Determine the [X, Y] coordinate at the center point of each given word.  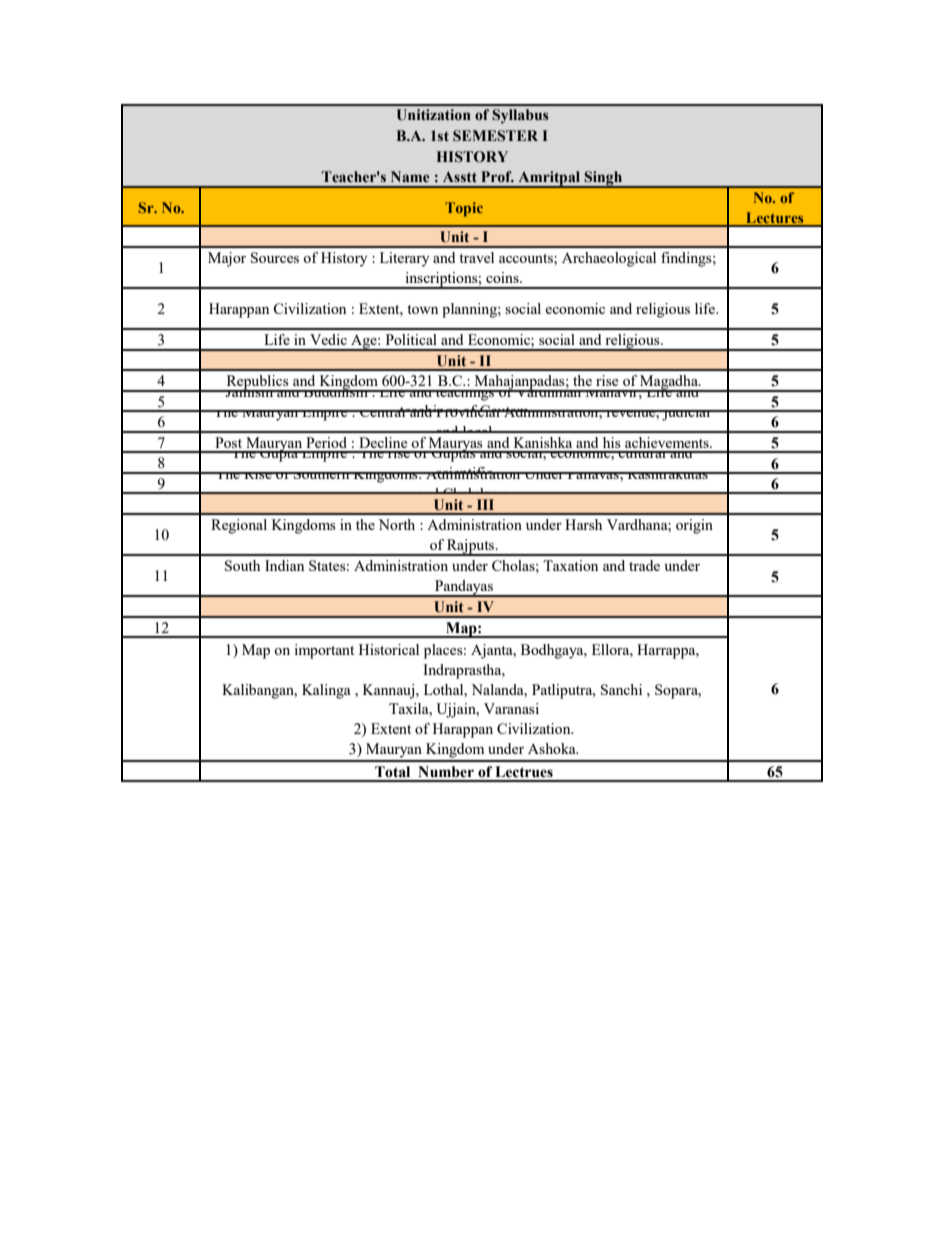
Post [228, 442]
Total [392, 772]
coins [503, 277]
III [485, 504]
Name [410, 177]
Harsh [583, 524]
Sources [275, 257]
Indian [284, 565]
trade [644, 565]
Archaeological [609, 259]
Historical [389, 649]
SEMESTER [495, 136]
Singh [603, 179]
